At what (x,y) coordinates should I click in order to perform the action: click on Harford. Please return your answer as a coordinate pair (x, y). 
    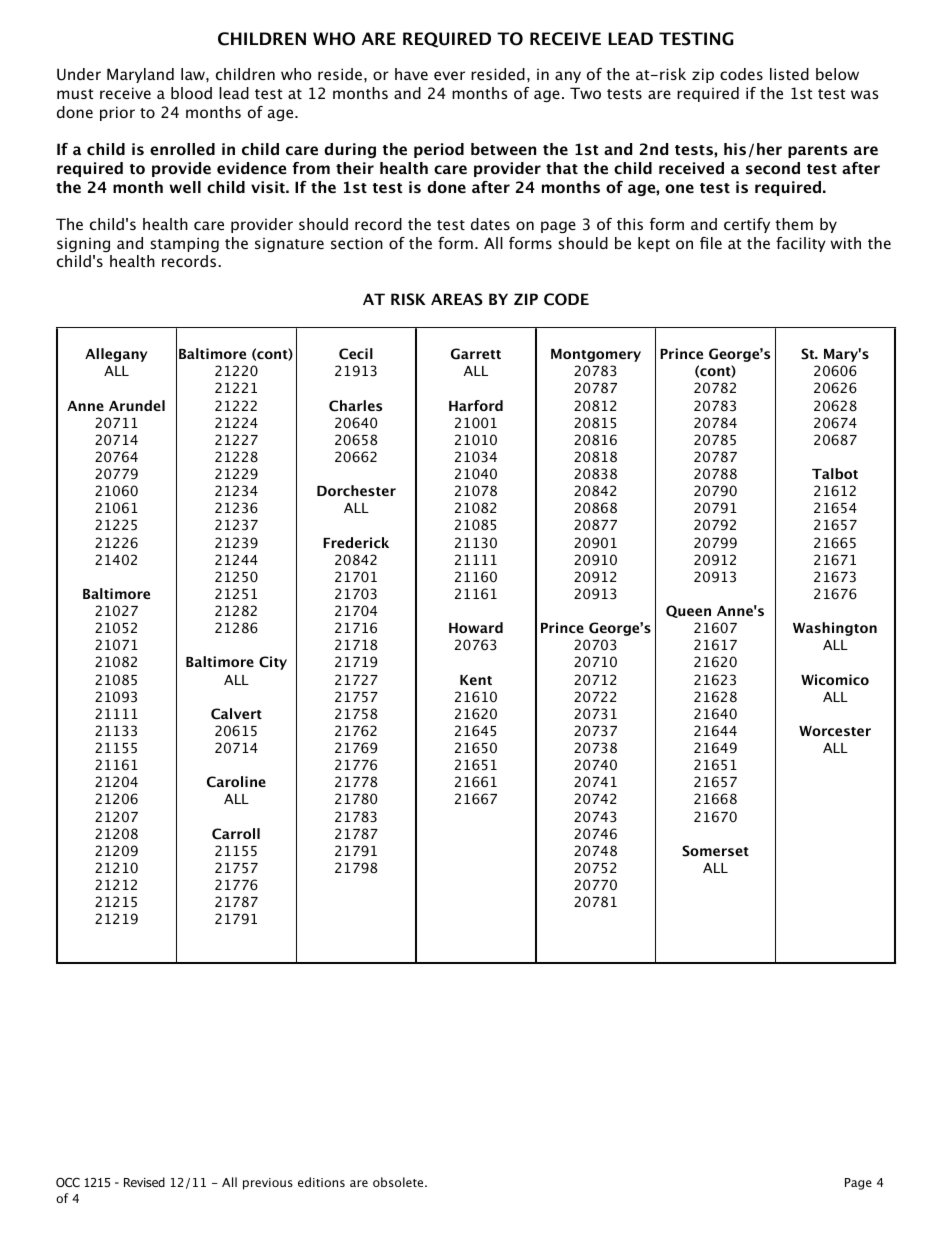
    Looking at the image, I should click on (476, 405).
